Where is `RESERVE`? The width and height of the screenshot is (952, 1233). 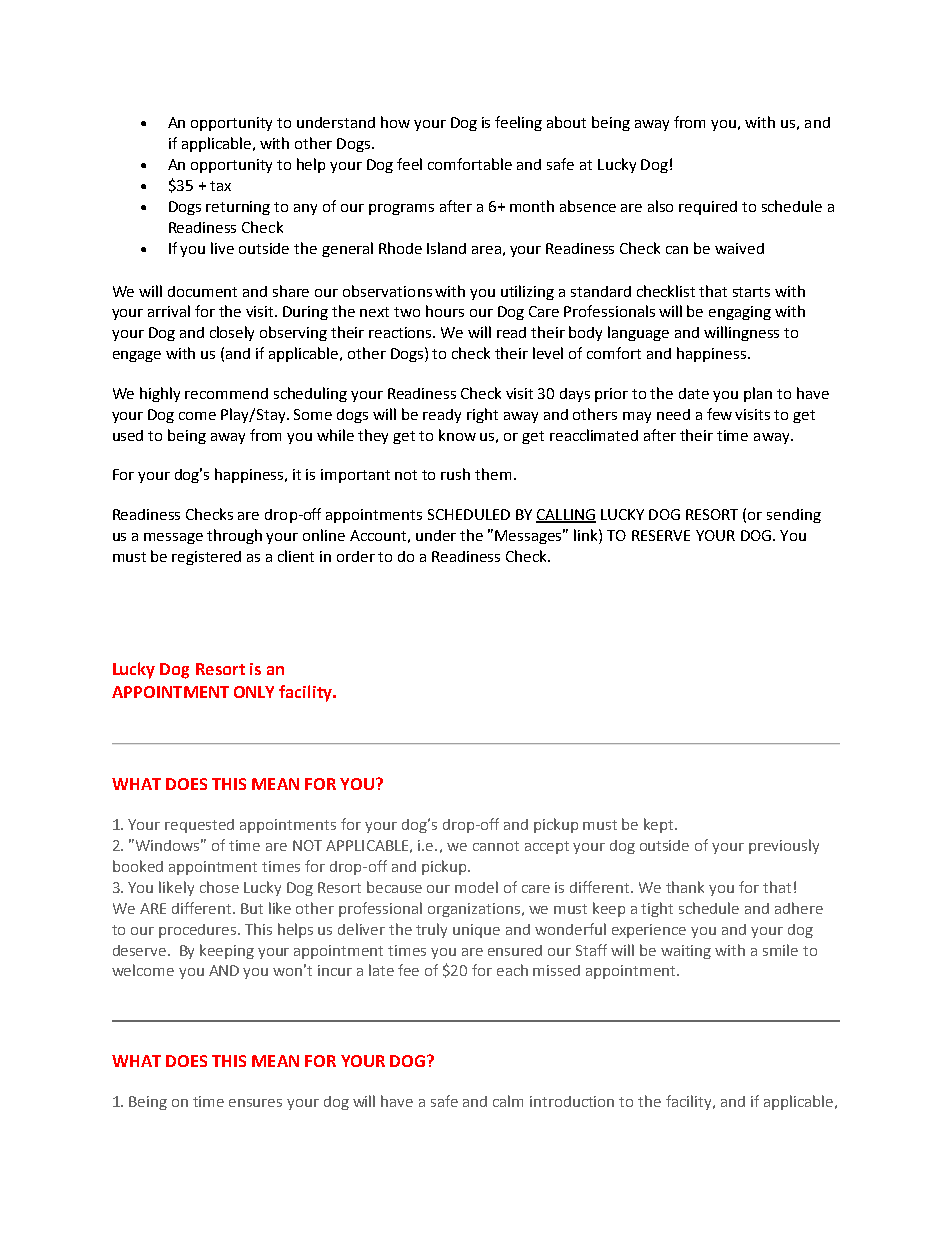
RESERVE is located at coordinates (661, 535).
